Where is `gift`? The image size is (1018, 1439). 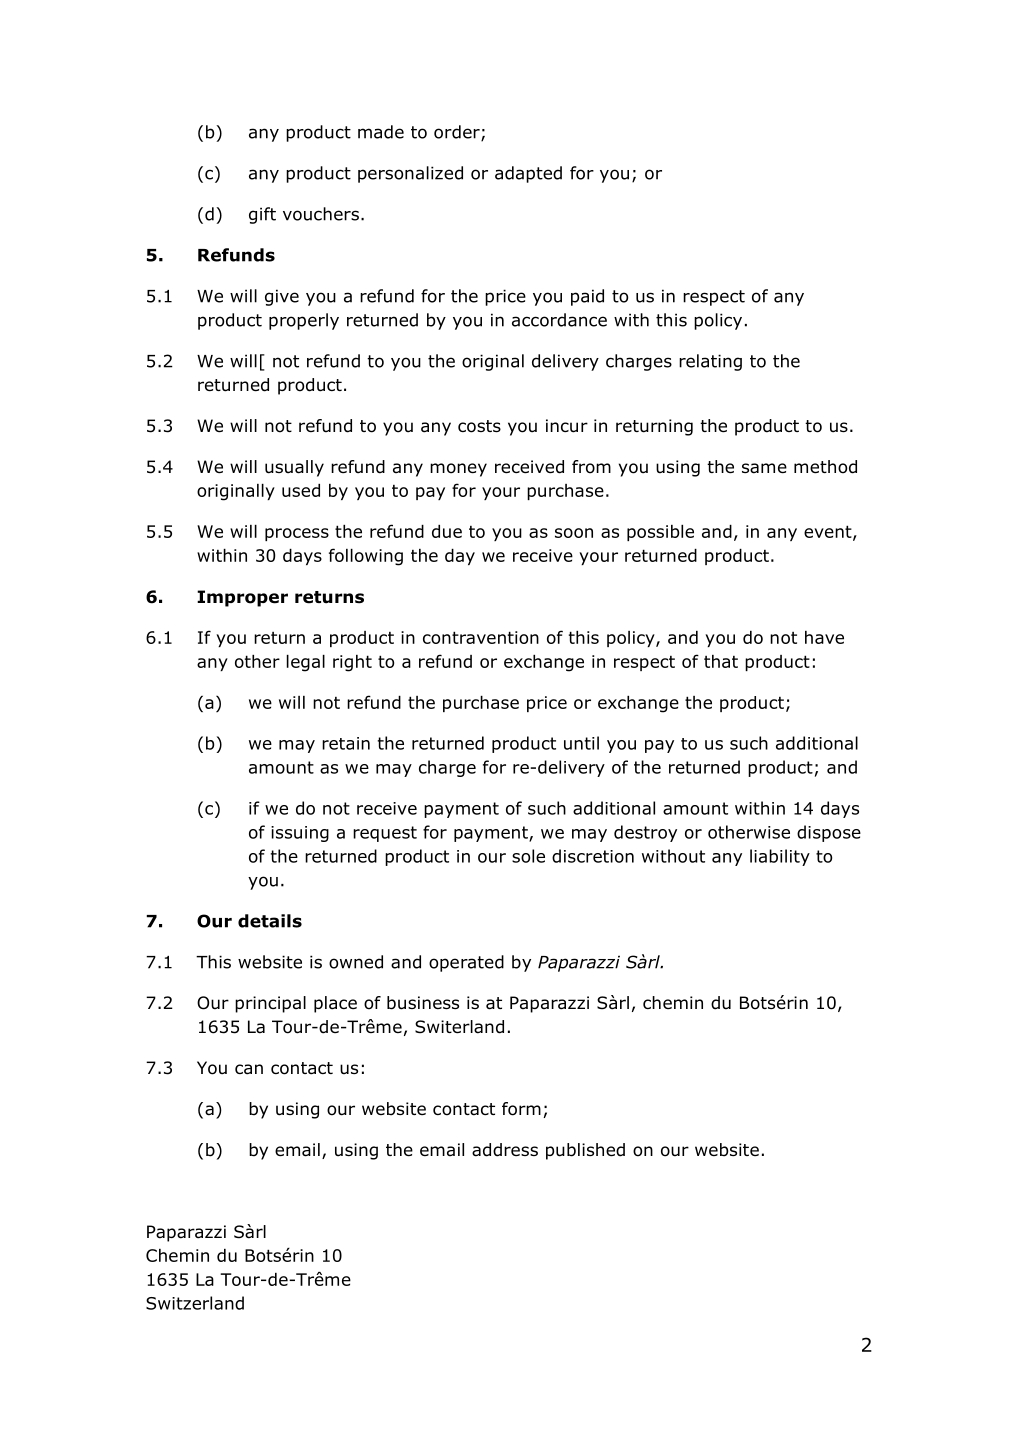 gift is located at coordinates (262, 215).
